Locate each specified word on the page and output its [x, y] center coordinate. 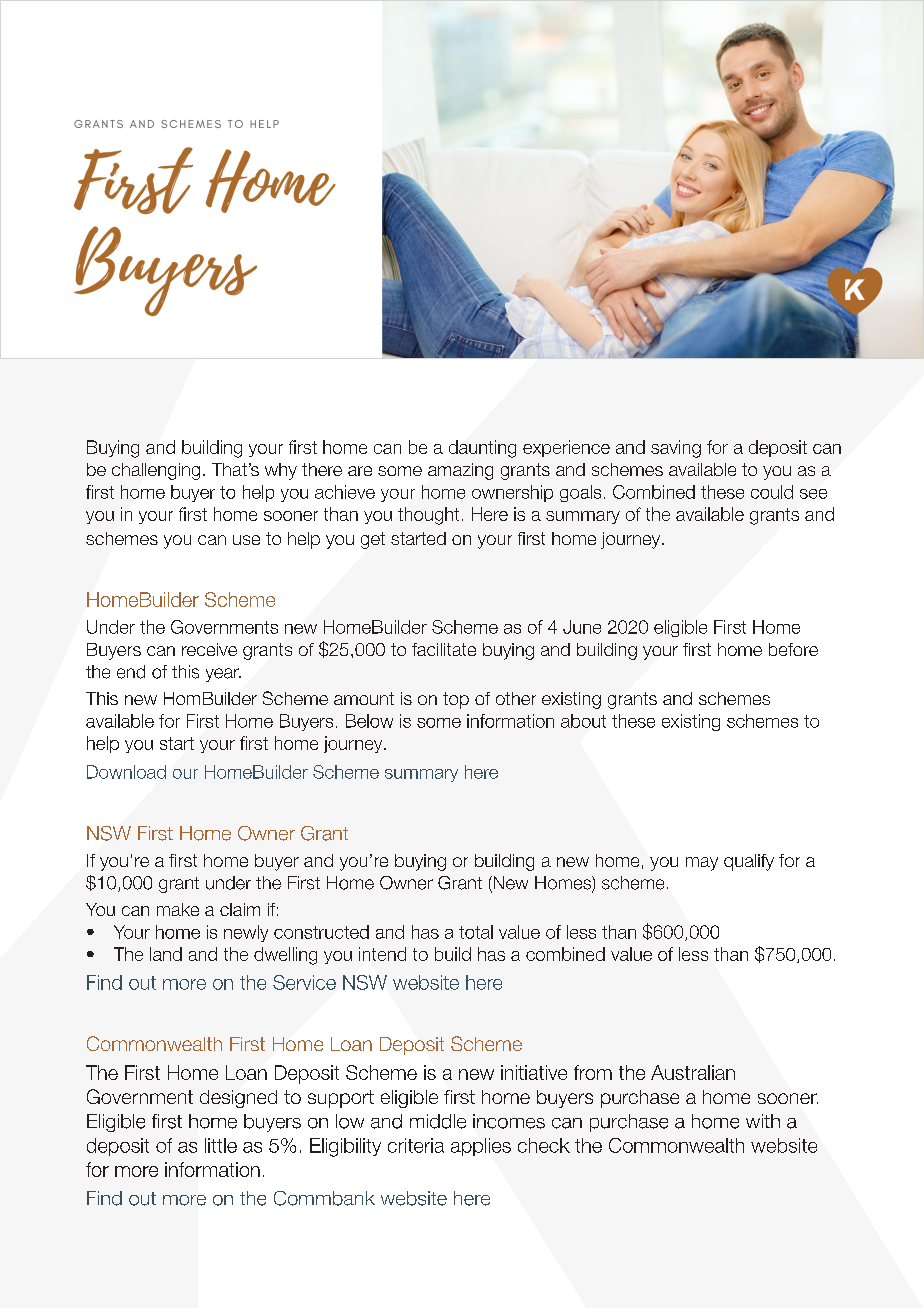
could [772, 492]
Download [126, 772]
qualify [749, 862]
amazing [460, 471]
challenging [156, 471]
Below [369, 721]
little [221, 1145]
